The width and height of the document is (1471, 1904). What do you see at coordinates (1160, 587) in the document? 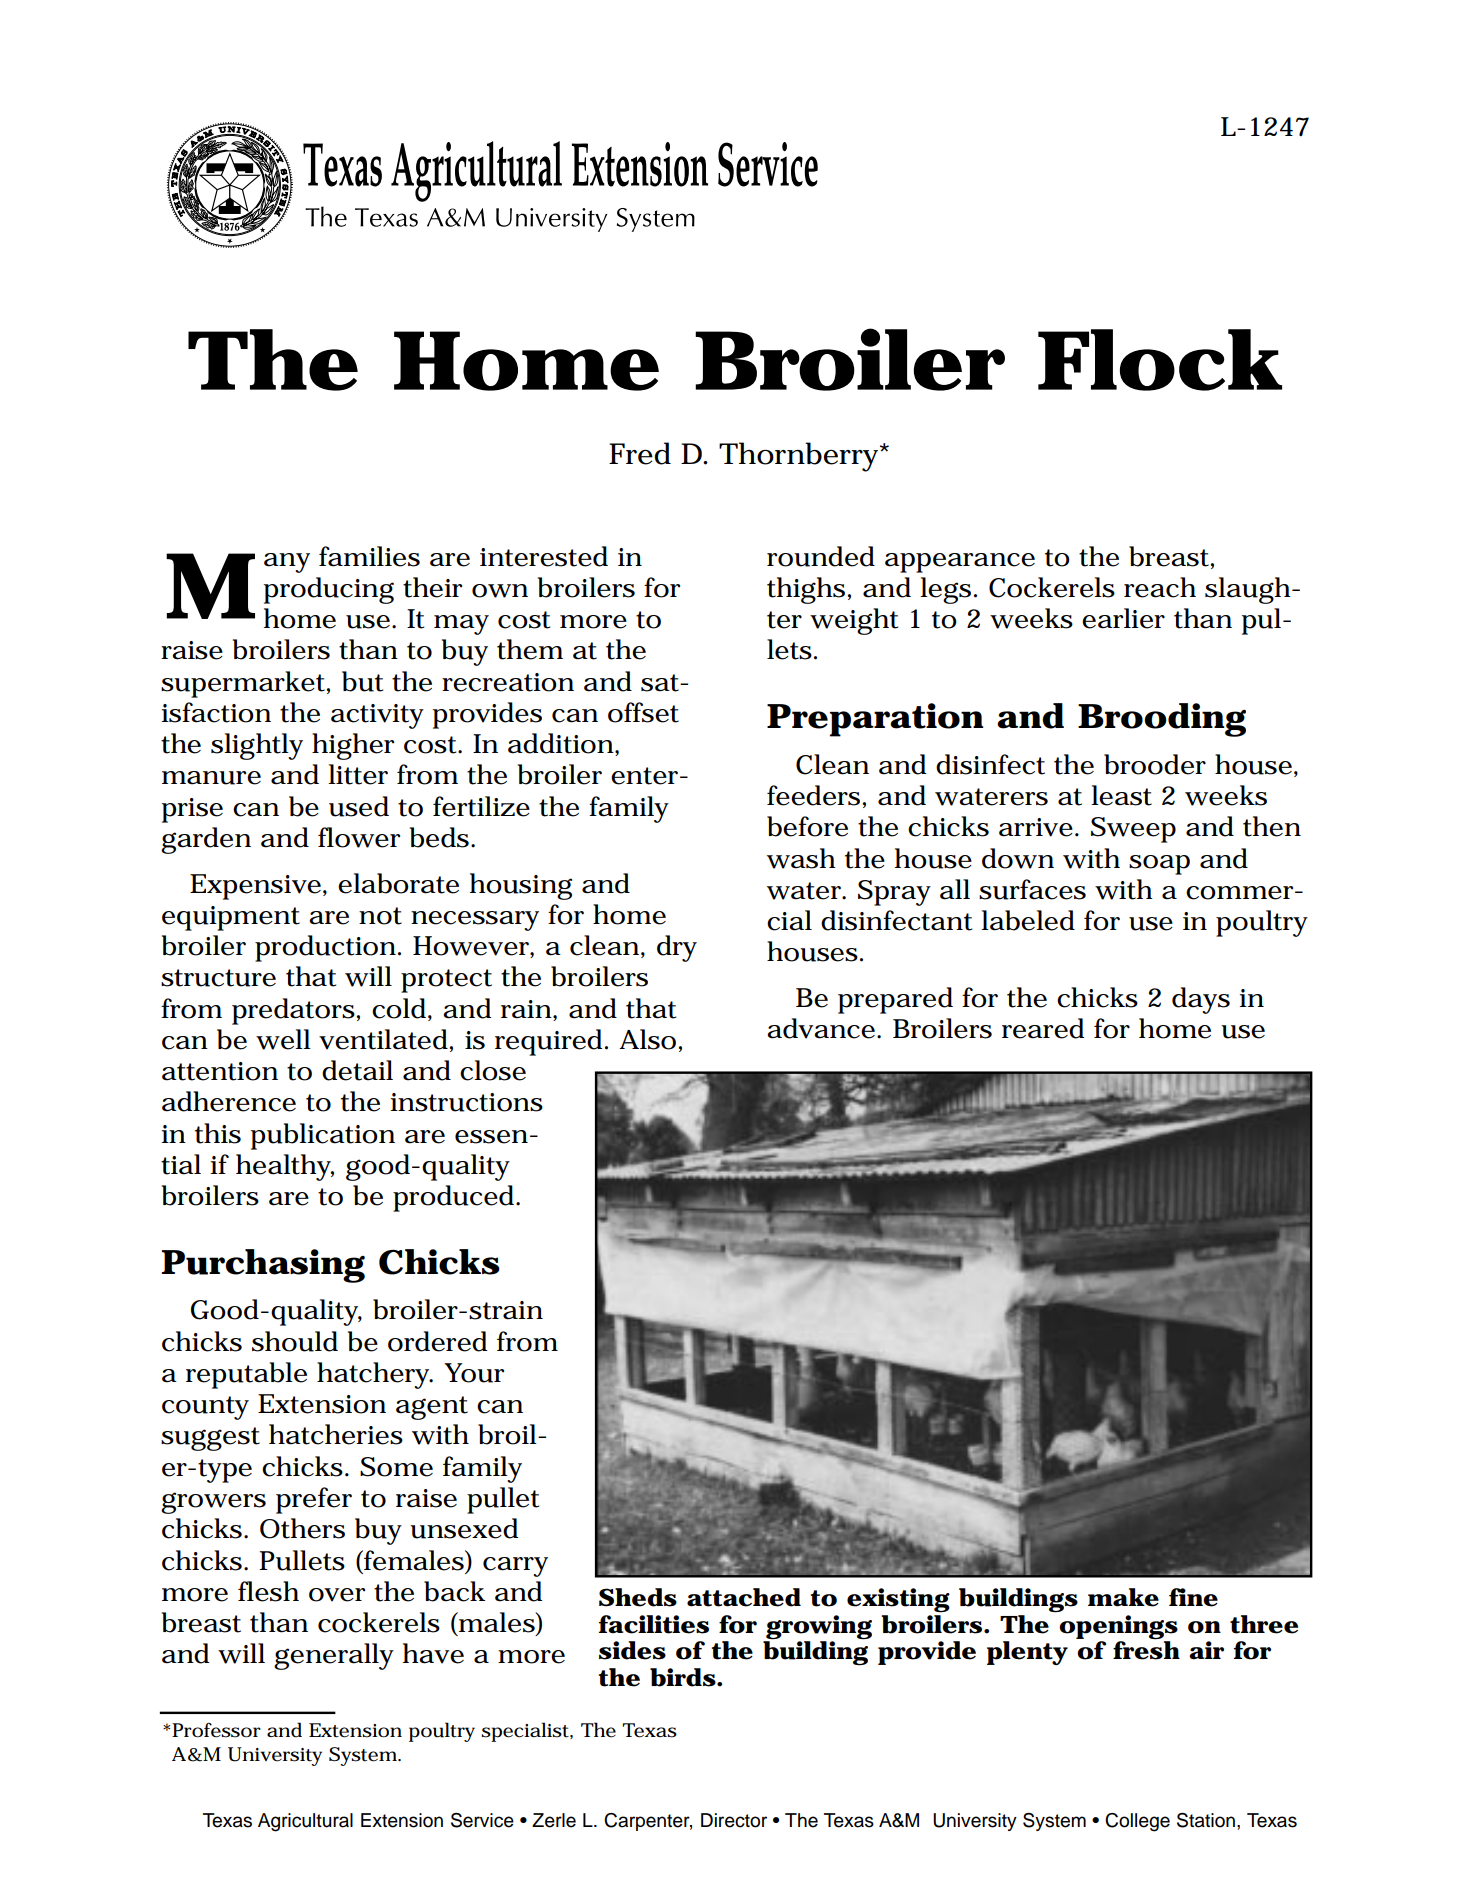
I see `reach` at bounding box center [1160, 587].
